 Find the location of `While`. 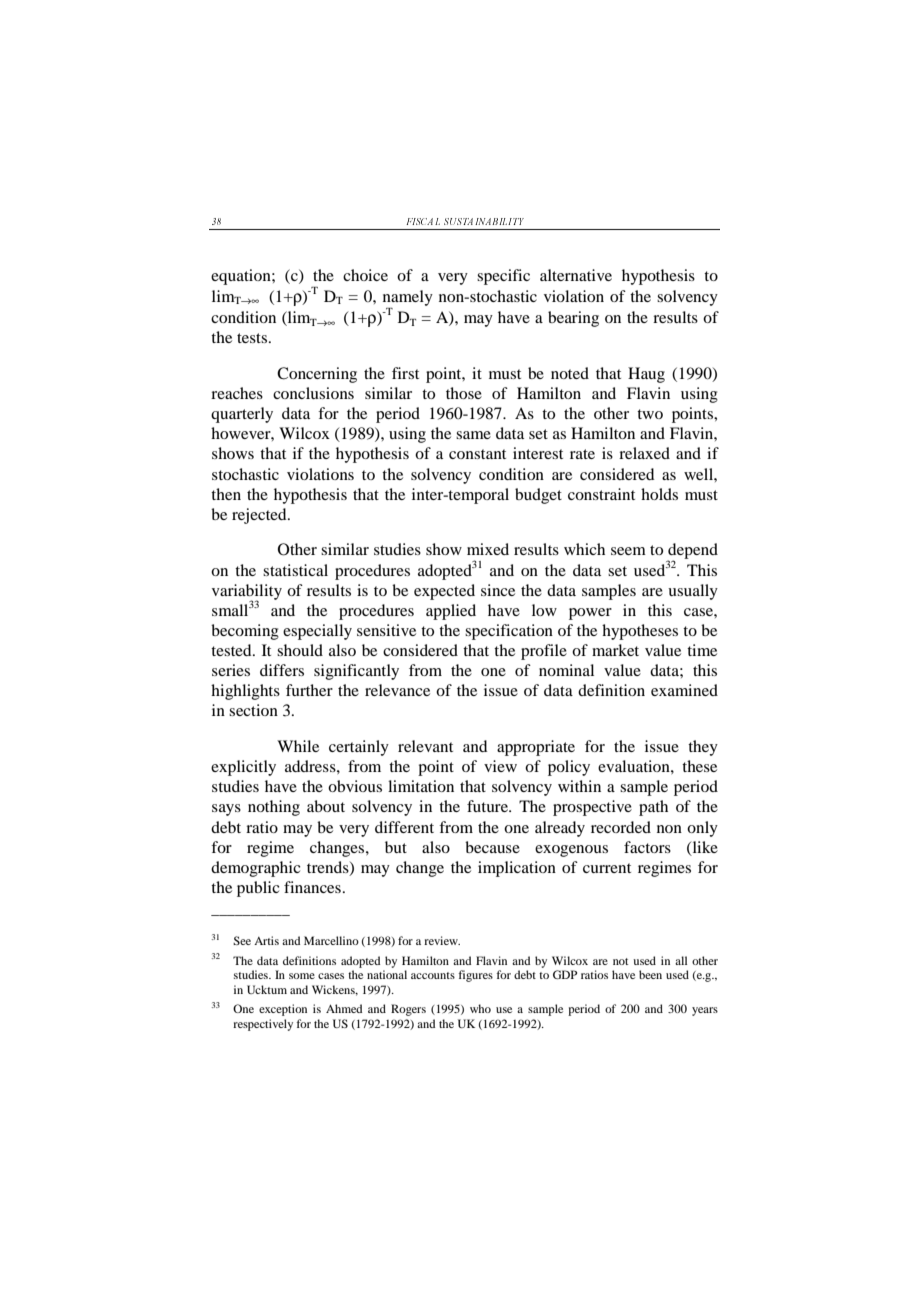

While is located at coordinates (298, 746).
